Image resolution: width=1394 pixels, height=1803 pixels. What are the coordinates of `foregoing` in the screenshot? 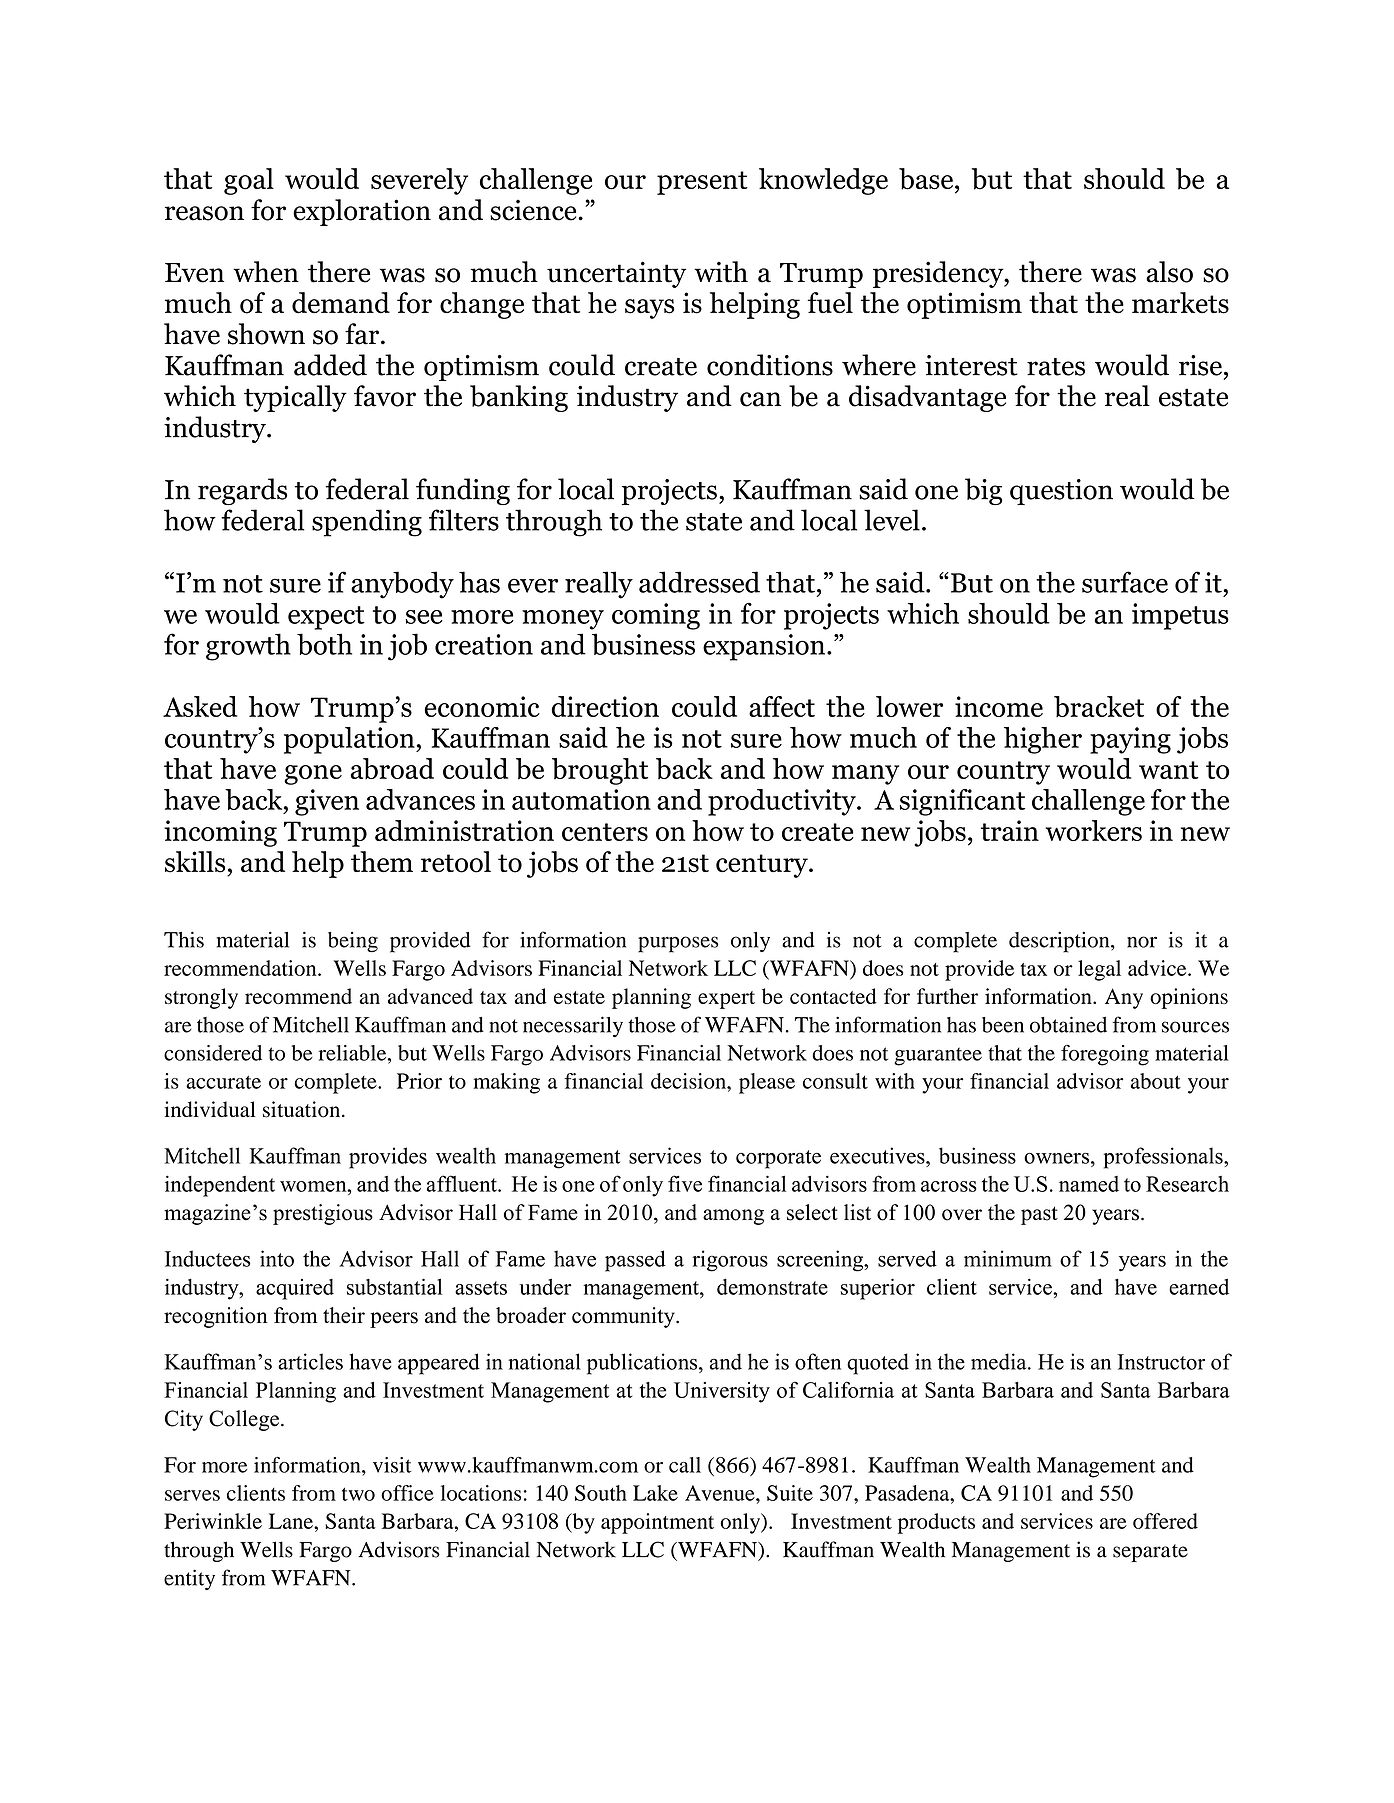 It's located at (1105, 1055).
